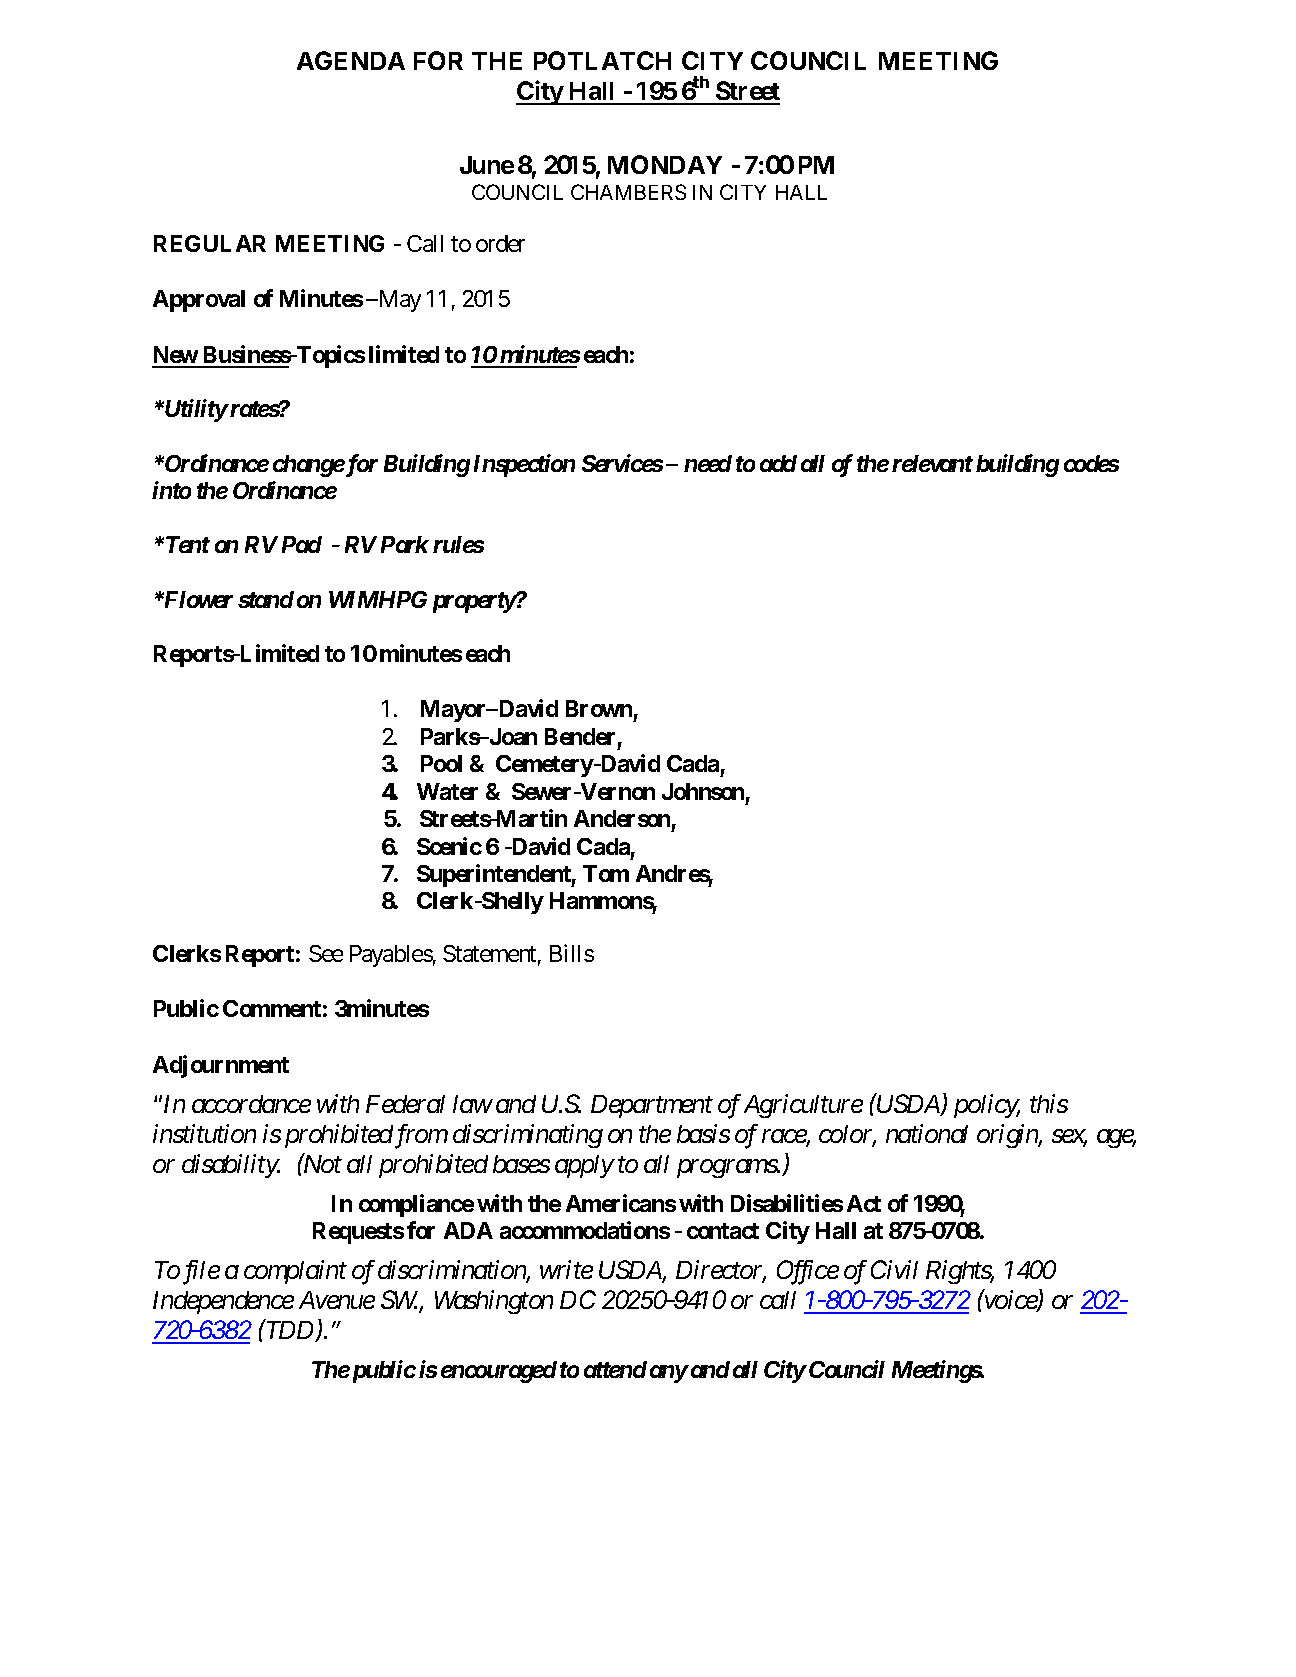 This screenshot has width=1296, height=1677. Describe the element at coordinates (665, 164) in the screenshot. I see `MONDAY` at that location.
